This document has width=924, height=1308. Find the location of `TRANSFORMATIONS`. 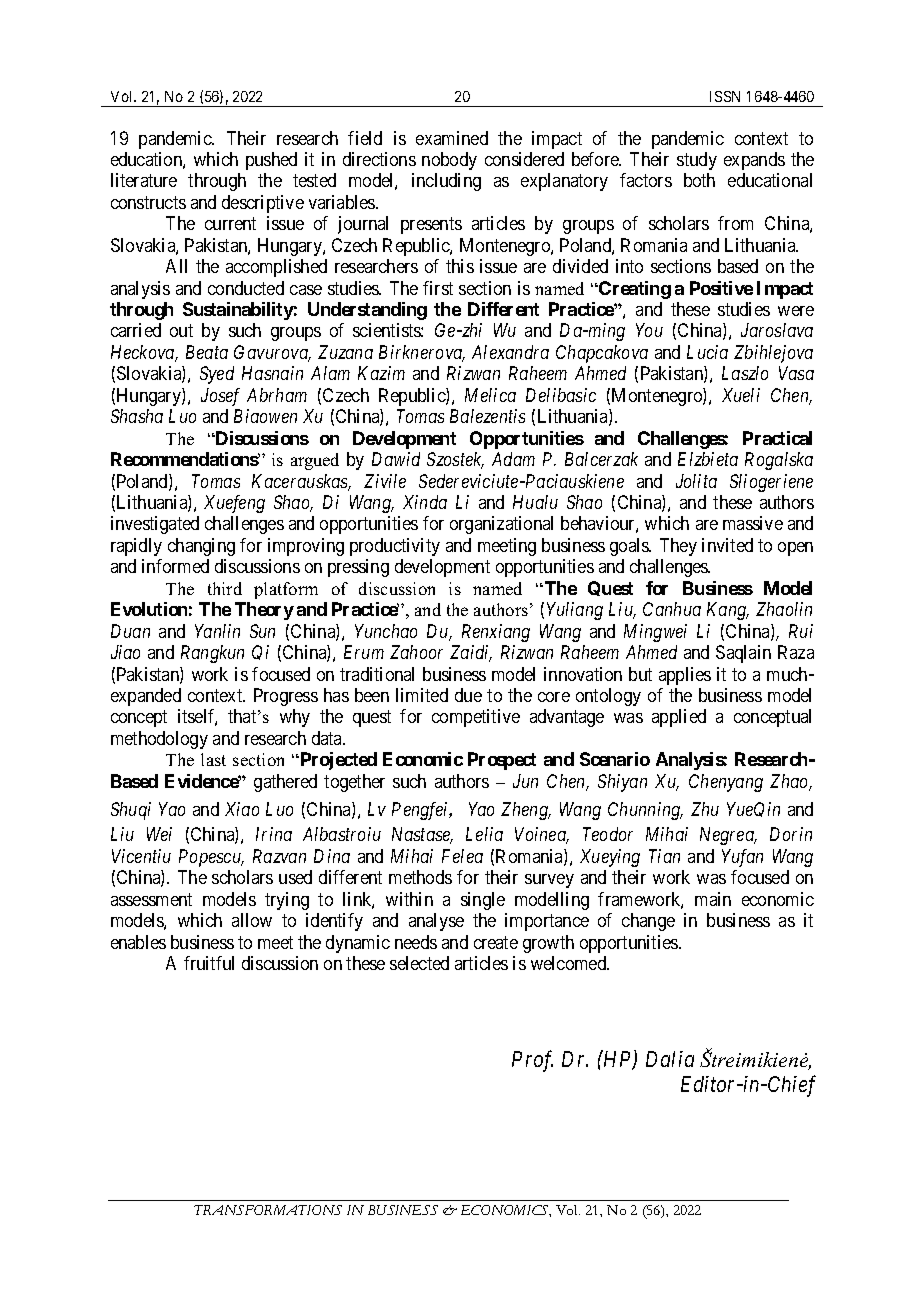

TRANSFORMATIONS is located at coordinates (268, 1210).
